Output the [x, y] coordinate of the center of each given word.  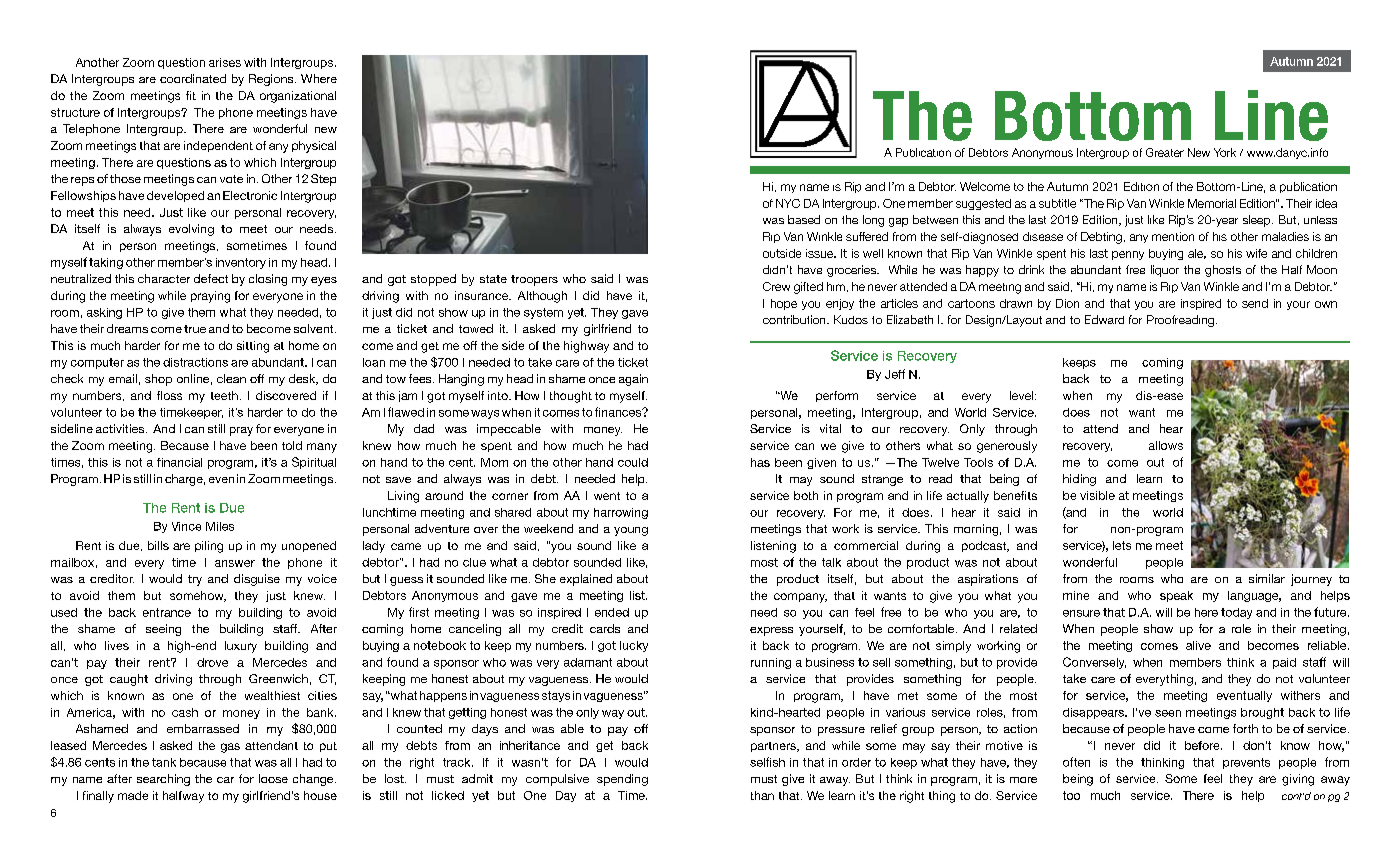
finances [619, 412]
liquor [1165, 271]
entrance [167, 612]
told [292, 445]
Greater [1165, 152]
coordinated [193, 78]
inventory [241, 263]
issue [820, 253]
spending [622, 780]
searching [163, 780]
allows [1166, 445]
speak [1176, 596]
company [800, 598]
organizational [298, 97]
